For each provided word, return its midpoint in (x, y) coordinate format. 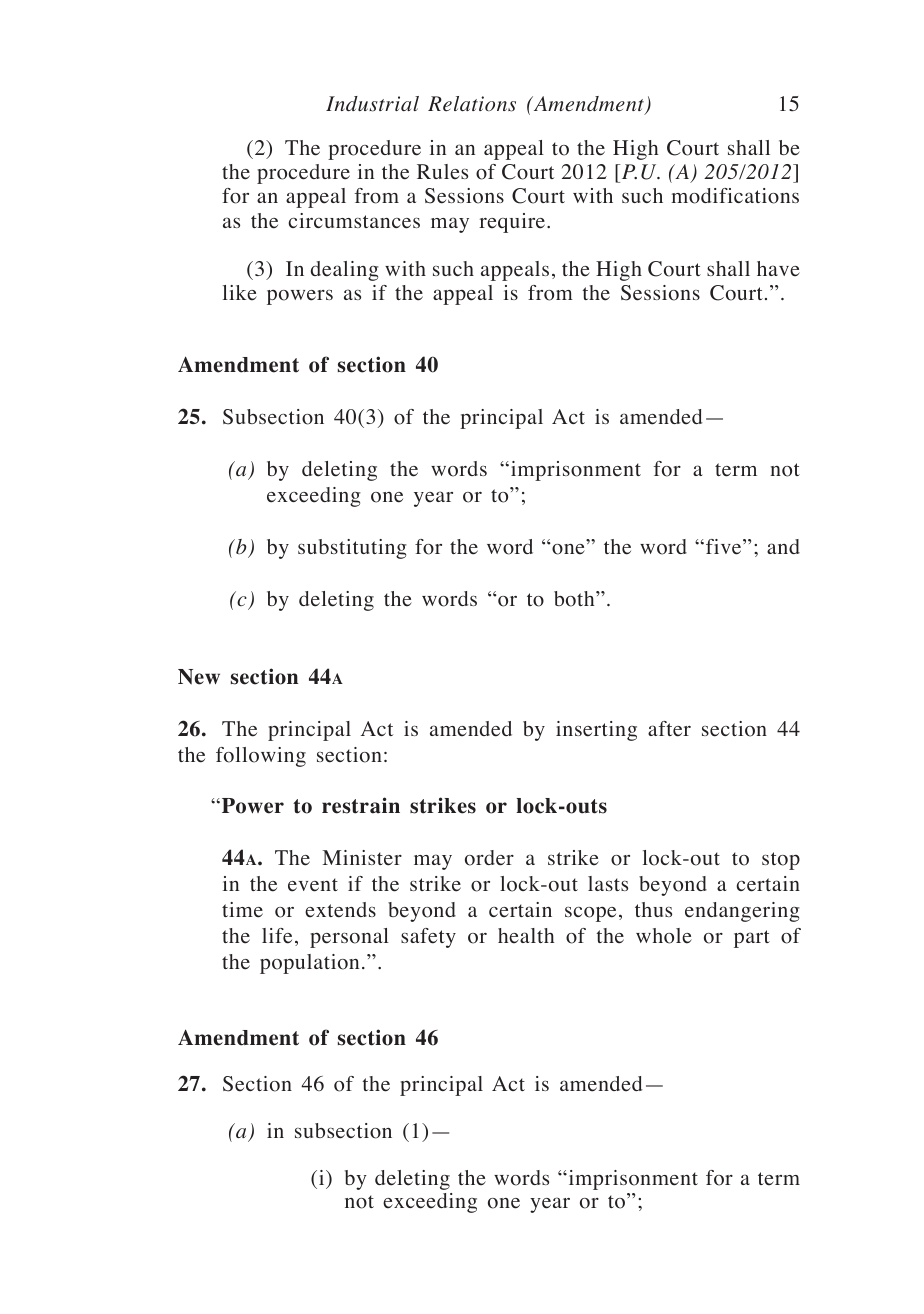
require (513, 223)
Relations (472, 104)
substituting (352, 549)
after (669, 729)
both (575, 599)
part (752, 939)
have (778, 269)
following (261, 757)
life (277, 936)
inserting (596, 731)
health (526, 936)
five (725, 547)
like (240, 293)
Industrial (372, 104)
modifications (735, 196)
